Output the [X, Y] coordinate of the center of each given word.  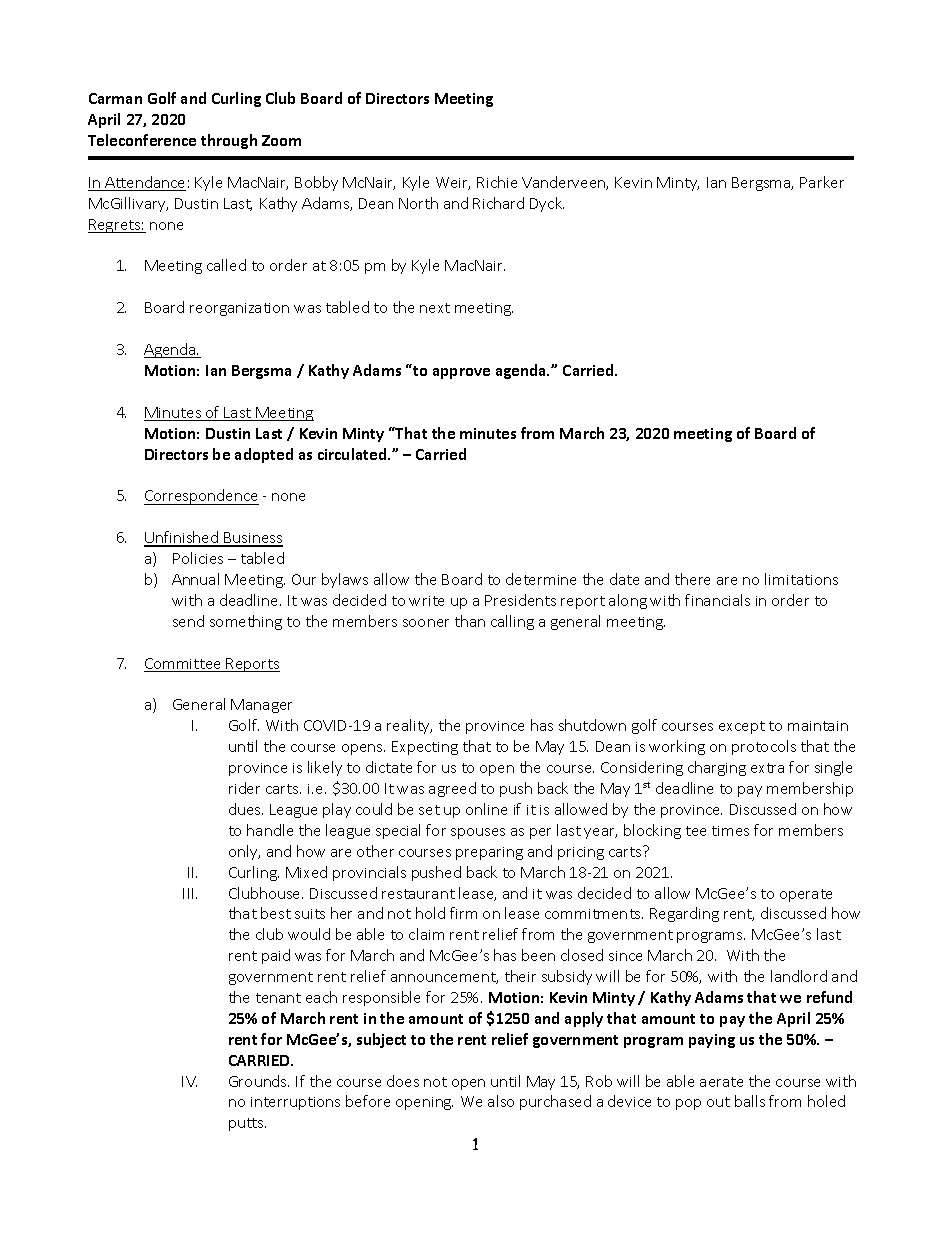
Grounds [259, 1081]
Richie [497, 182]
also [501, 1101]
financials [717, 600]
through [229, 141]
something [246, 622]
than [470, 621]
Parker [822, 182]
